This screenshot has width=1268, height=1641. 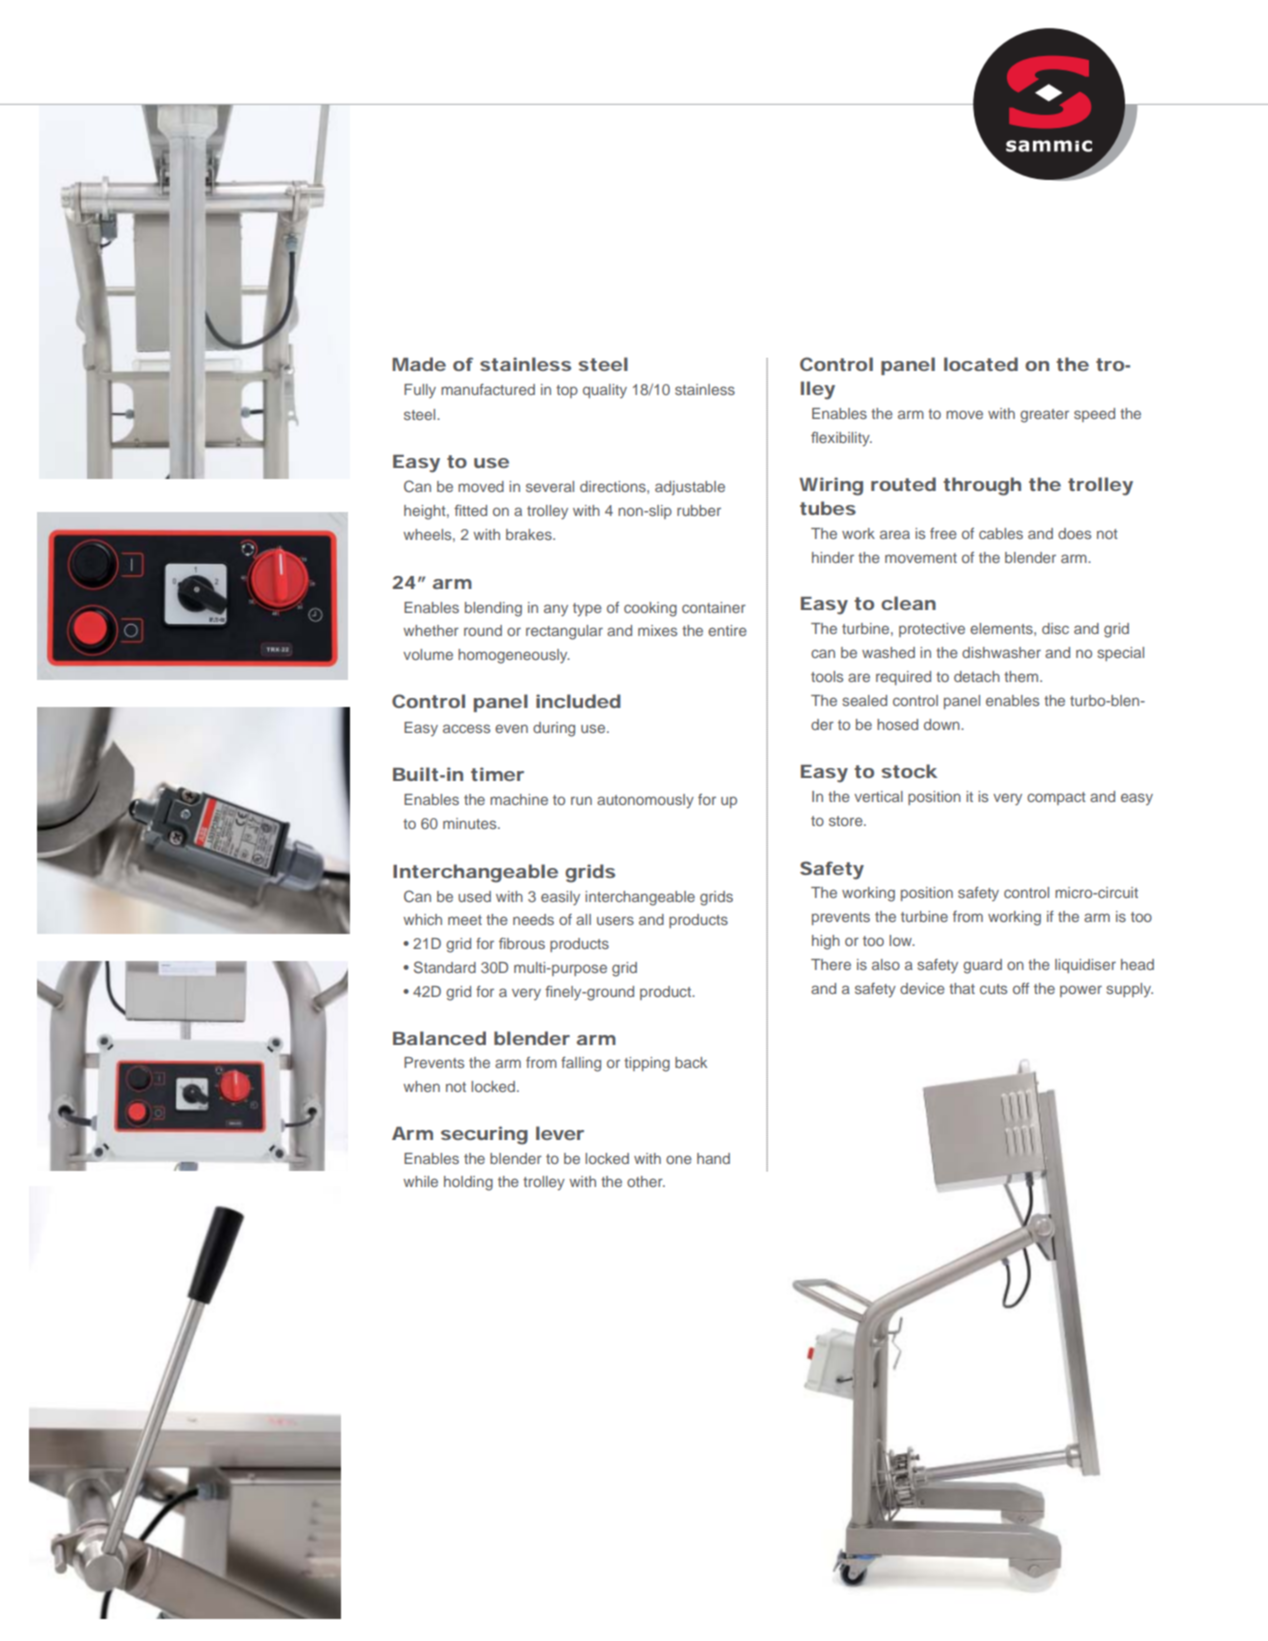 I want to click on manufactured, so click(x=488, y=389).
